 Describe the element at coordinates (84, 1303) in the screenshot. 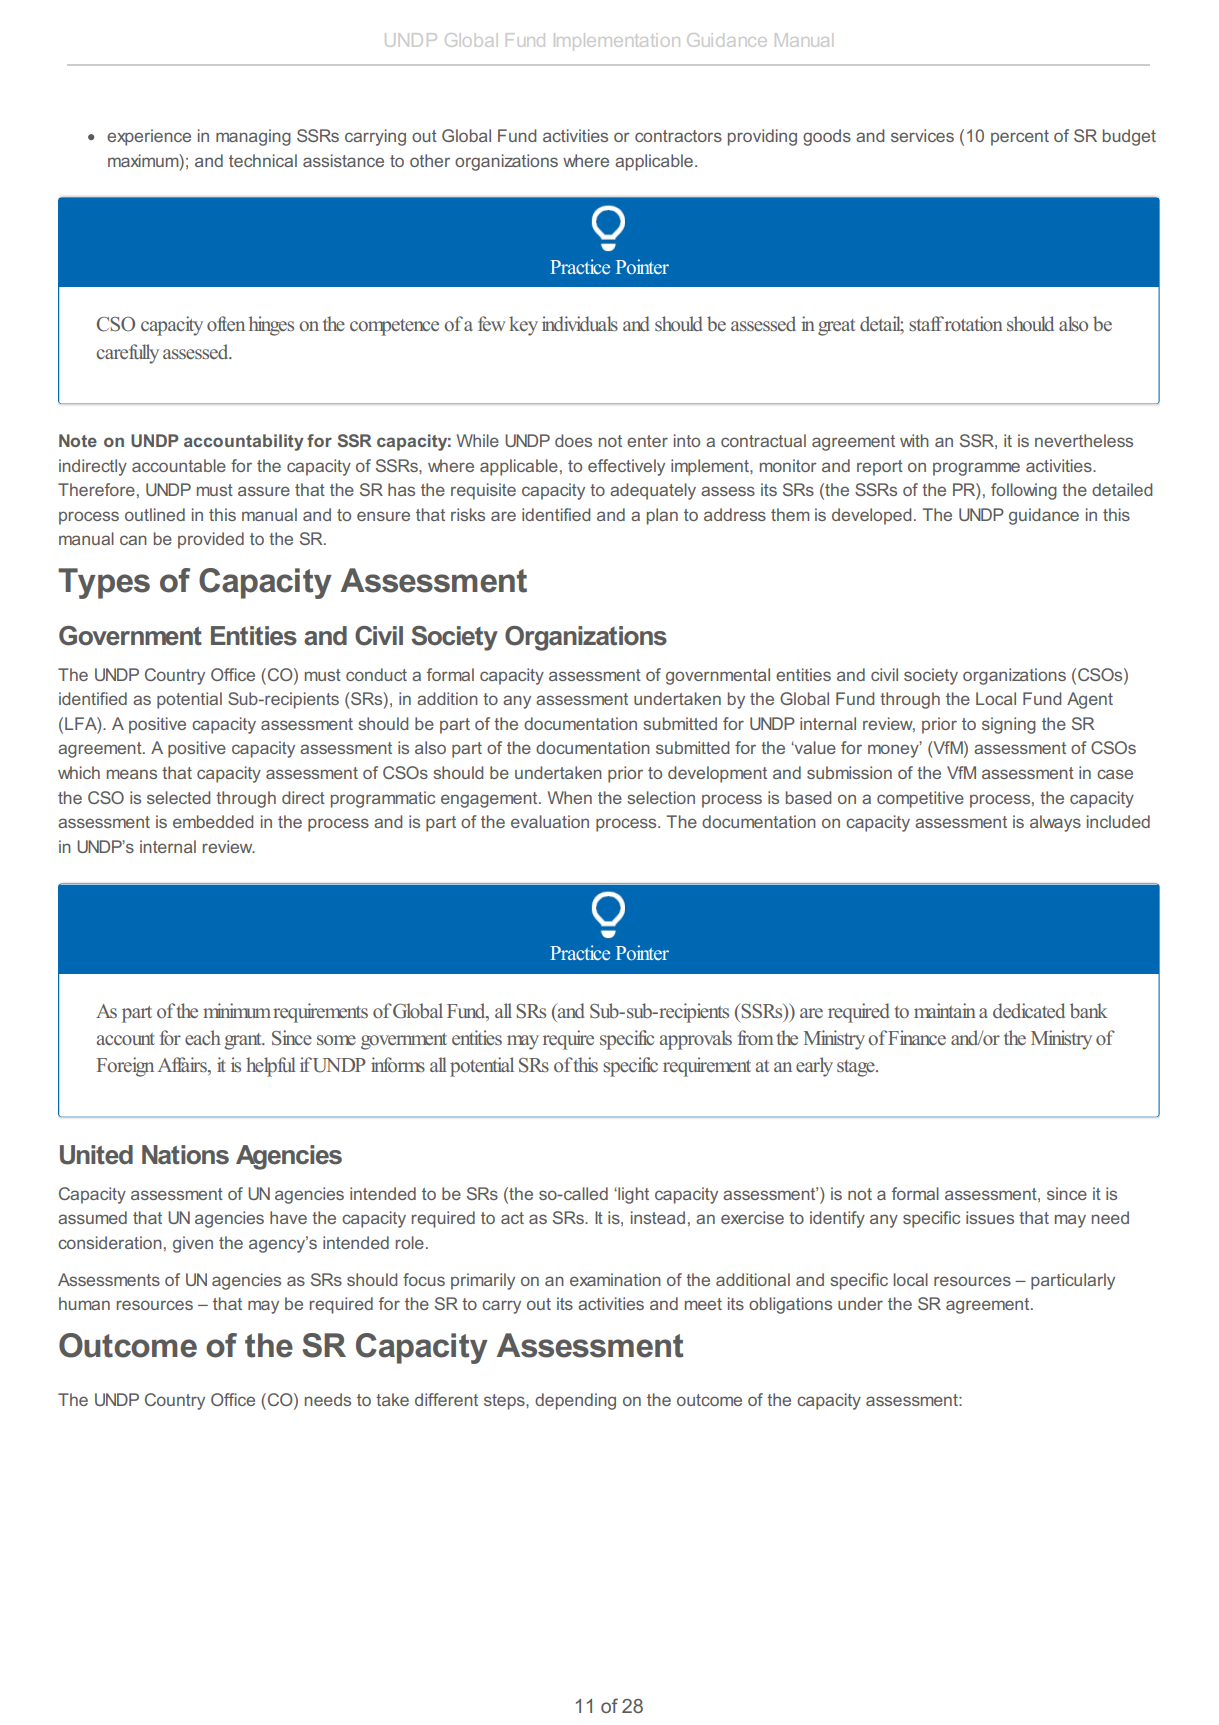

I see `human` at that location.
